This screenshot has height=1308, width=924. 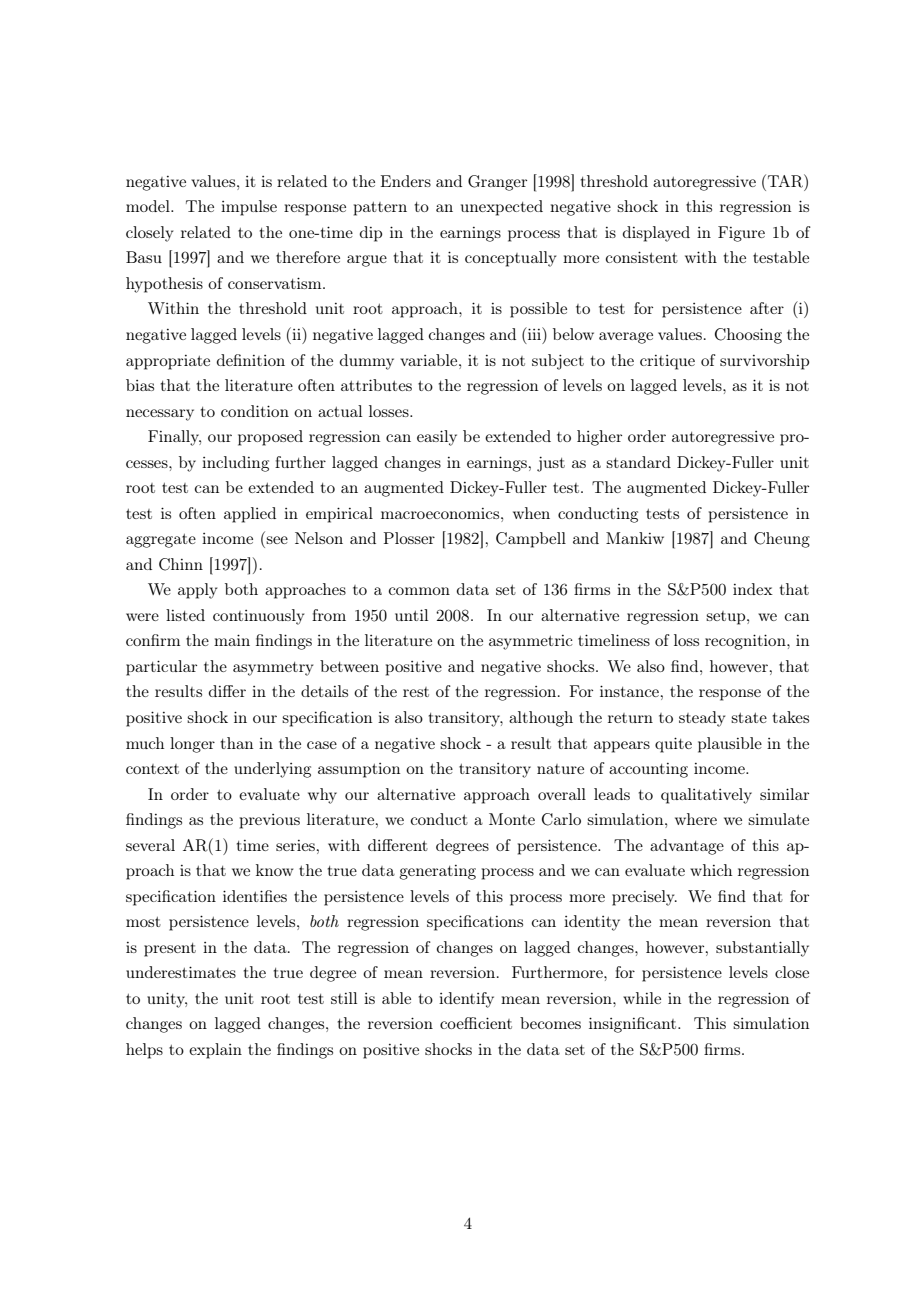 What do you see at coordinates (476, 1023) in the screenshot?
I see `coefficient` at bounding box center [476, 1023].
